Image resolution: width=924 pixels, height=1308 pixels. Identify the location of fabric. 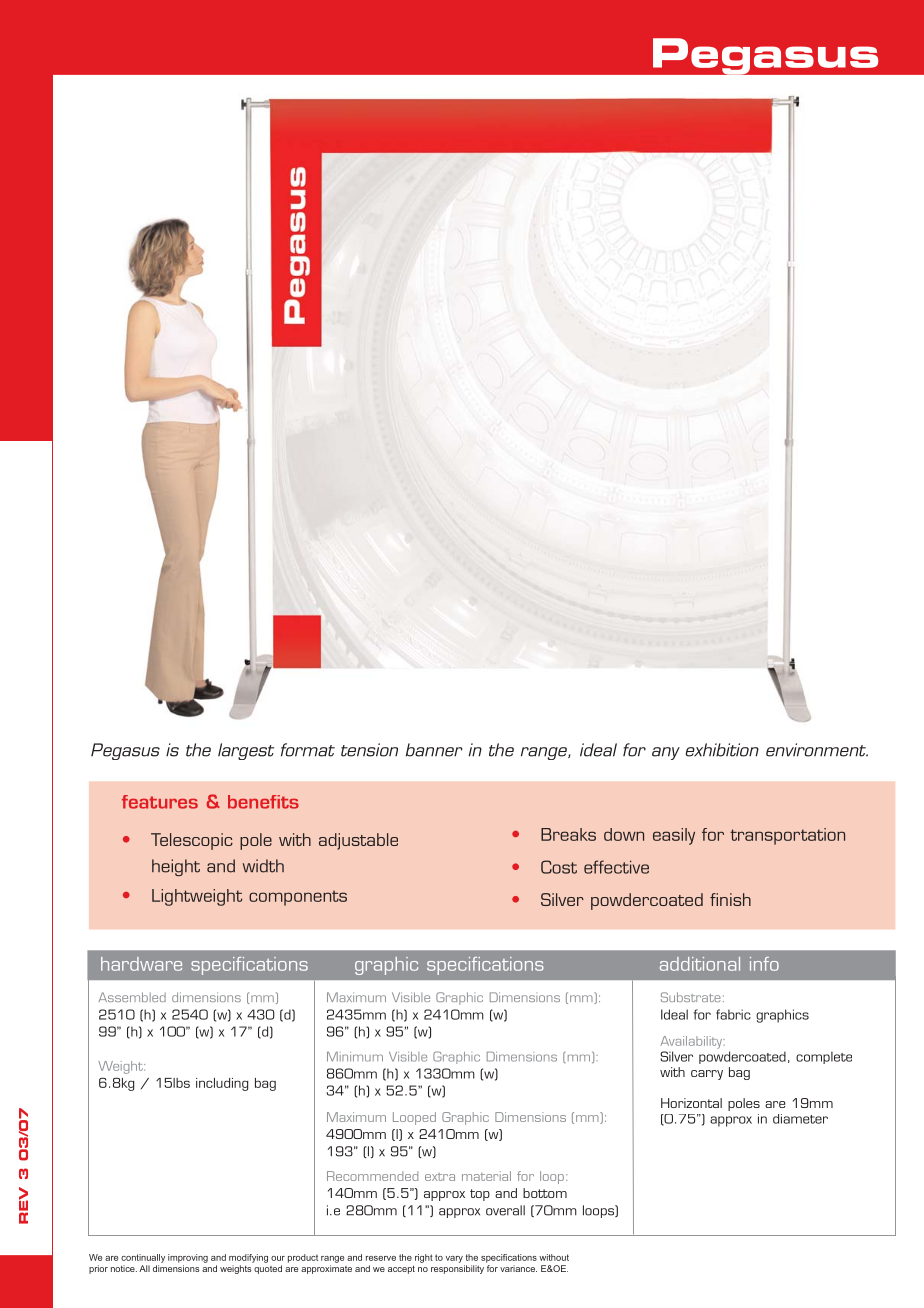
(733, 1014).
